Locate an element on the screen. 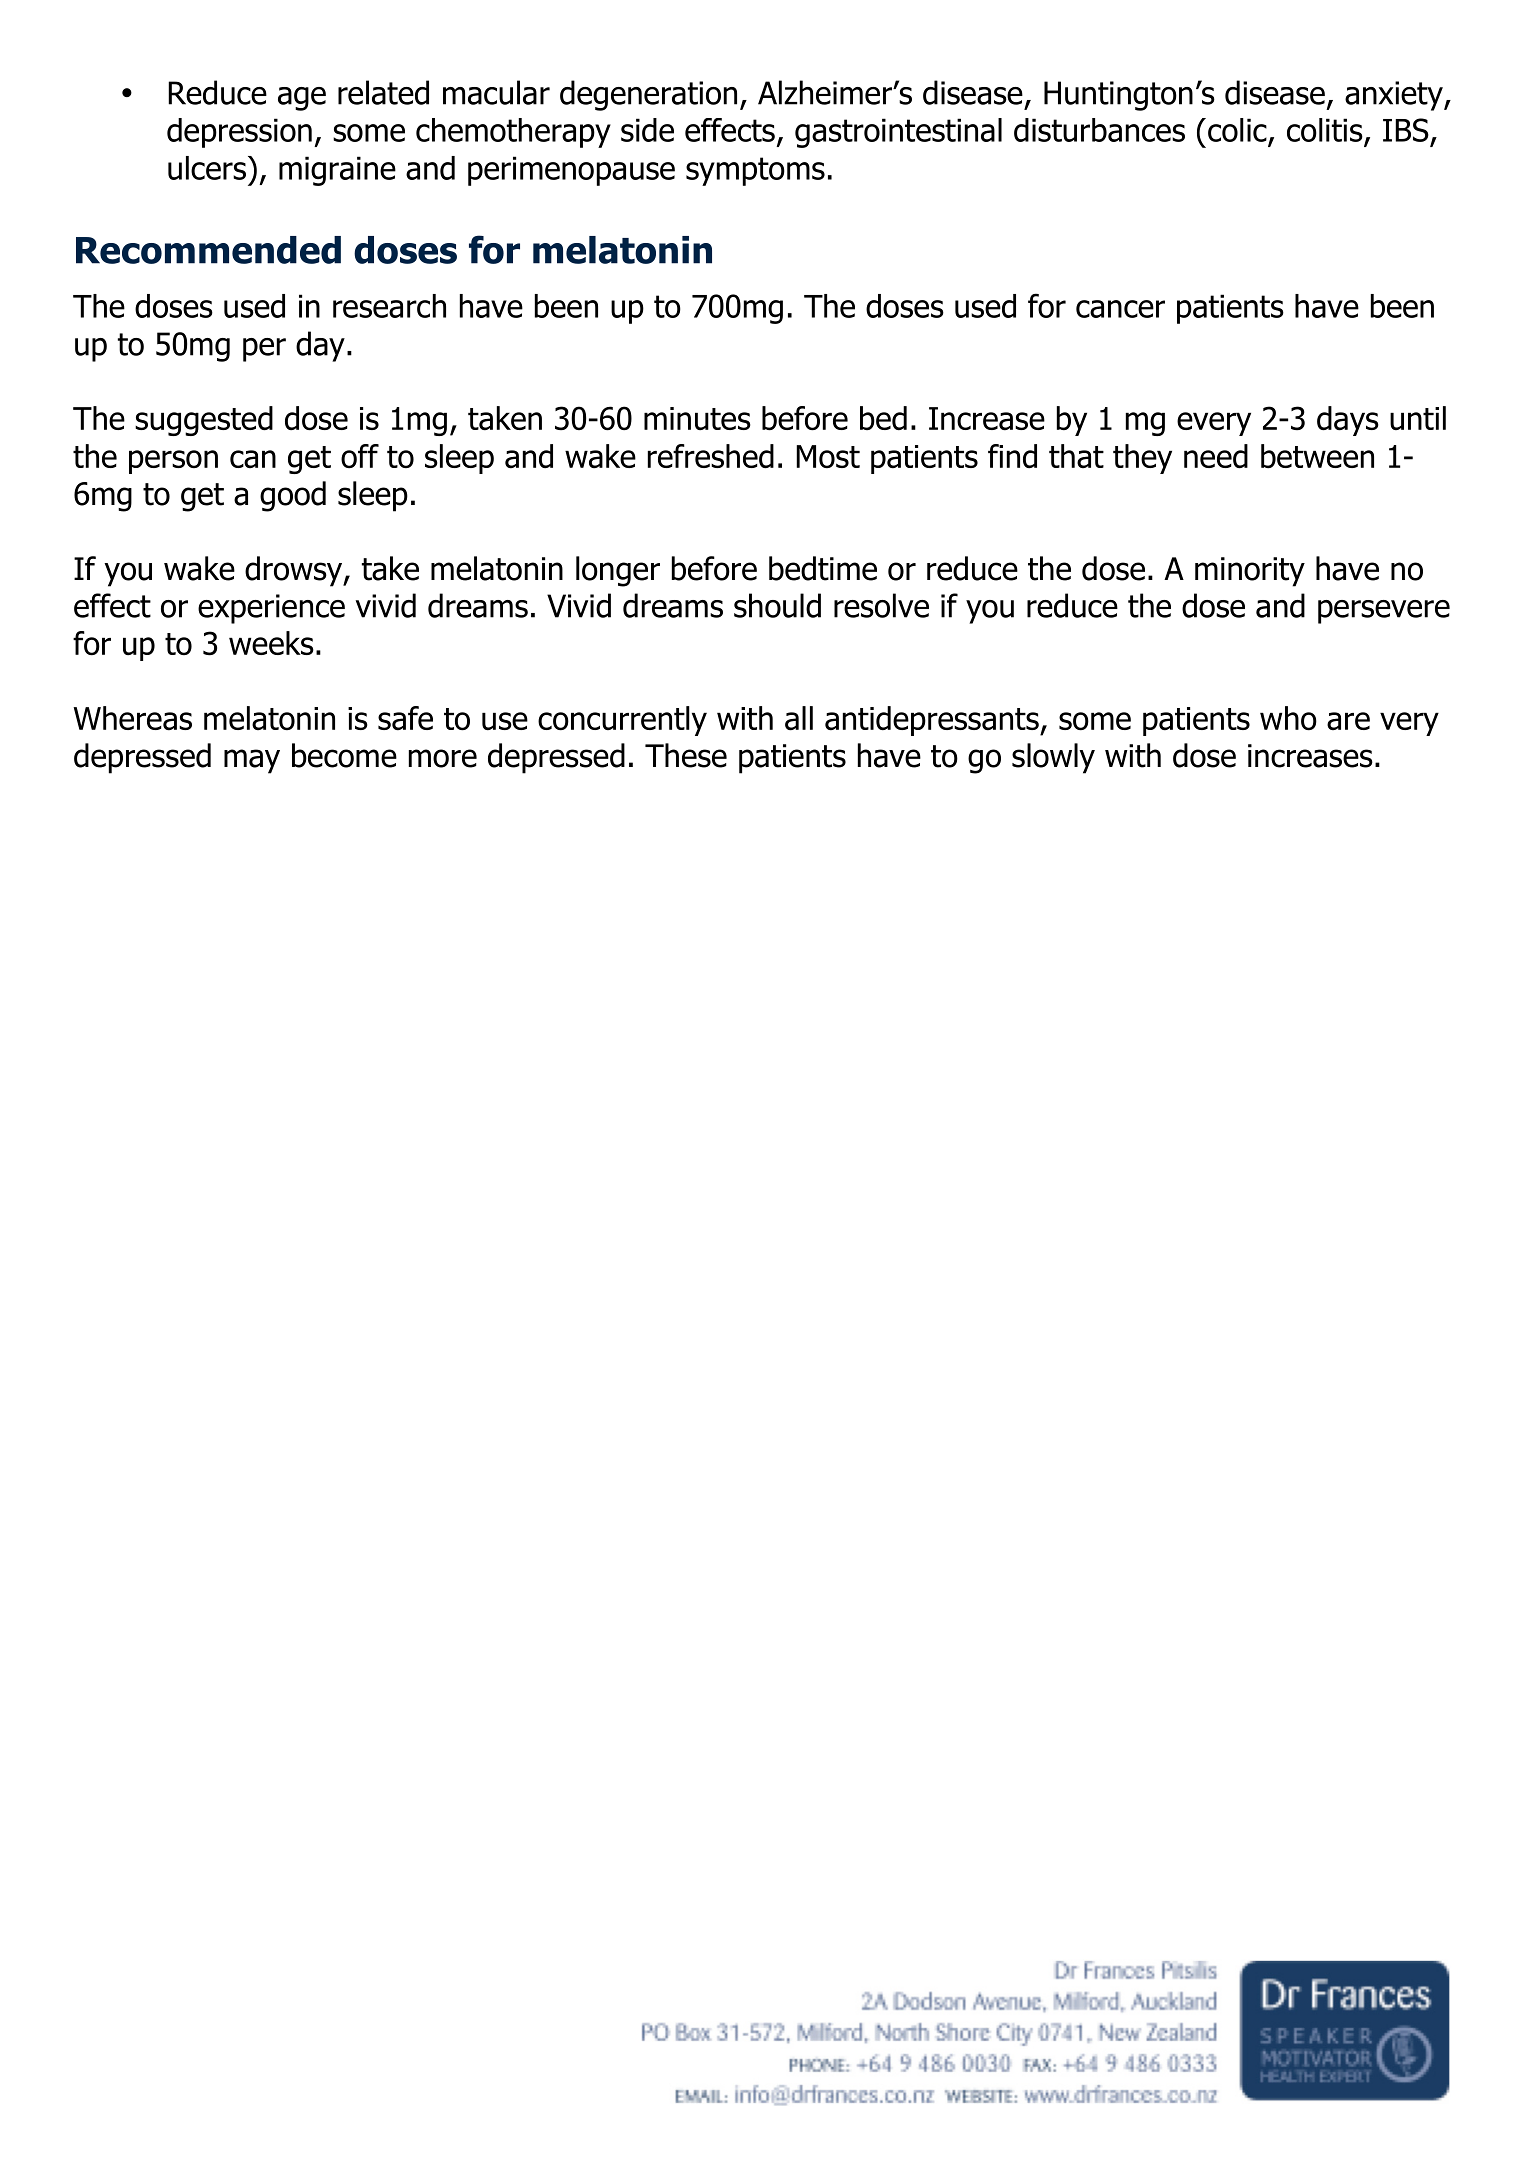 This screenshot has height=2179, width=1540. research is located at coordinates (389, 306).
